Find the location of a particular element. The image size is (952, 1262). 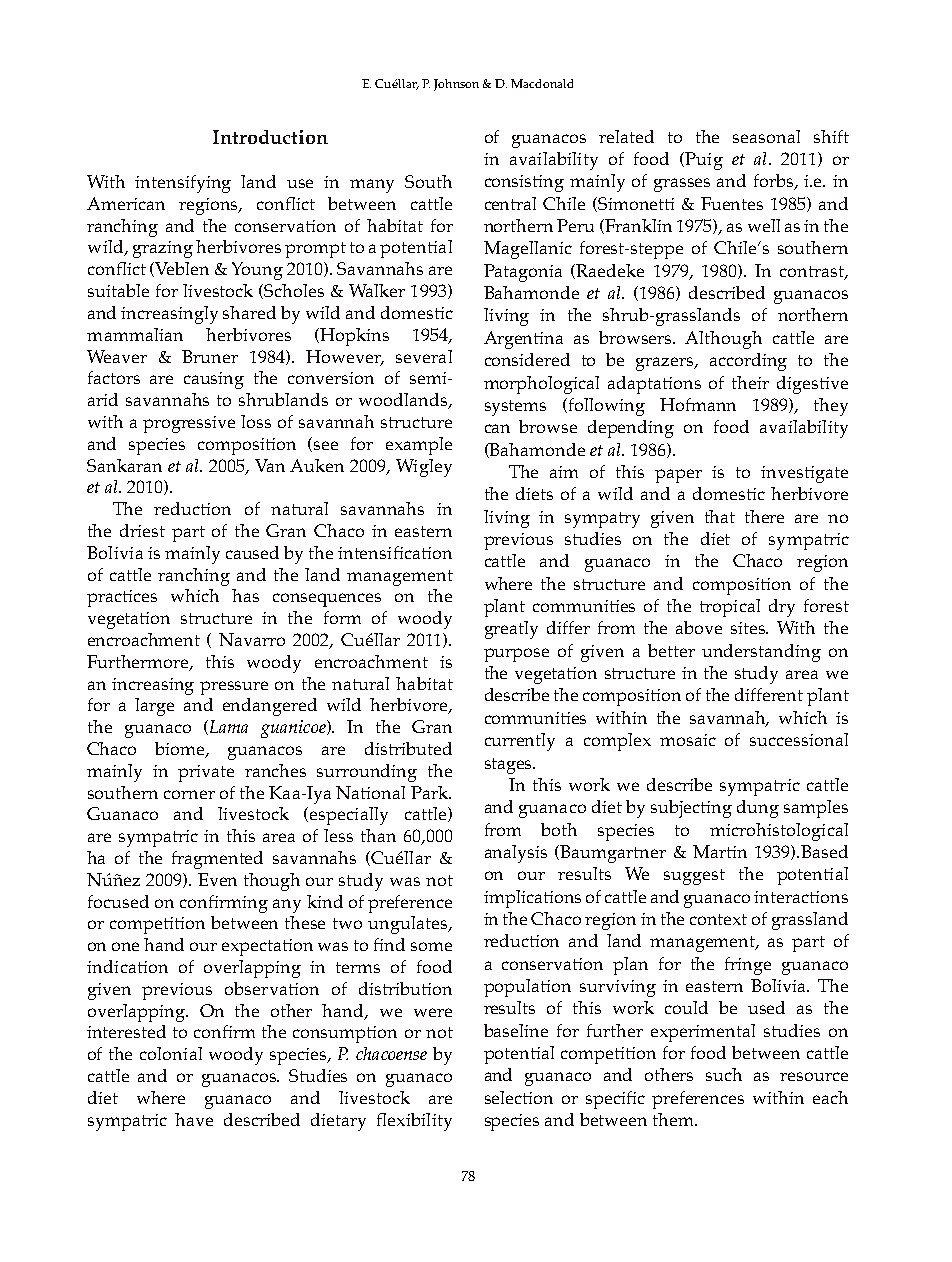

Introduction is located at coordinates (270, 137).
